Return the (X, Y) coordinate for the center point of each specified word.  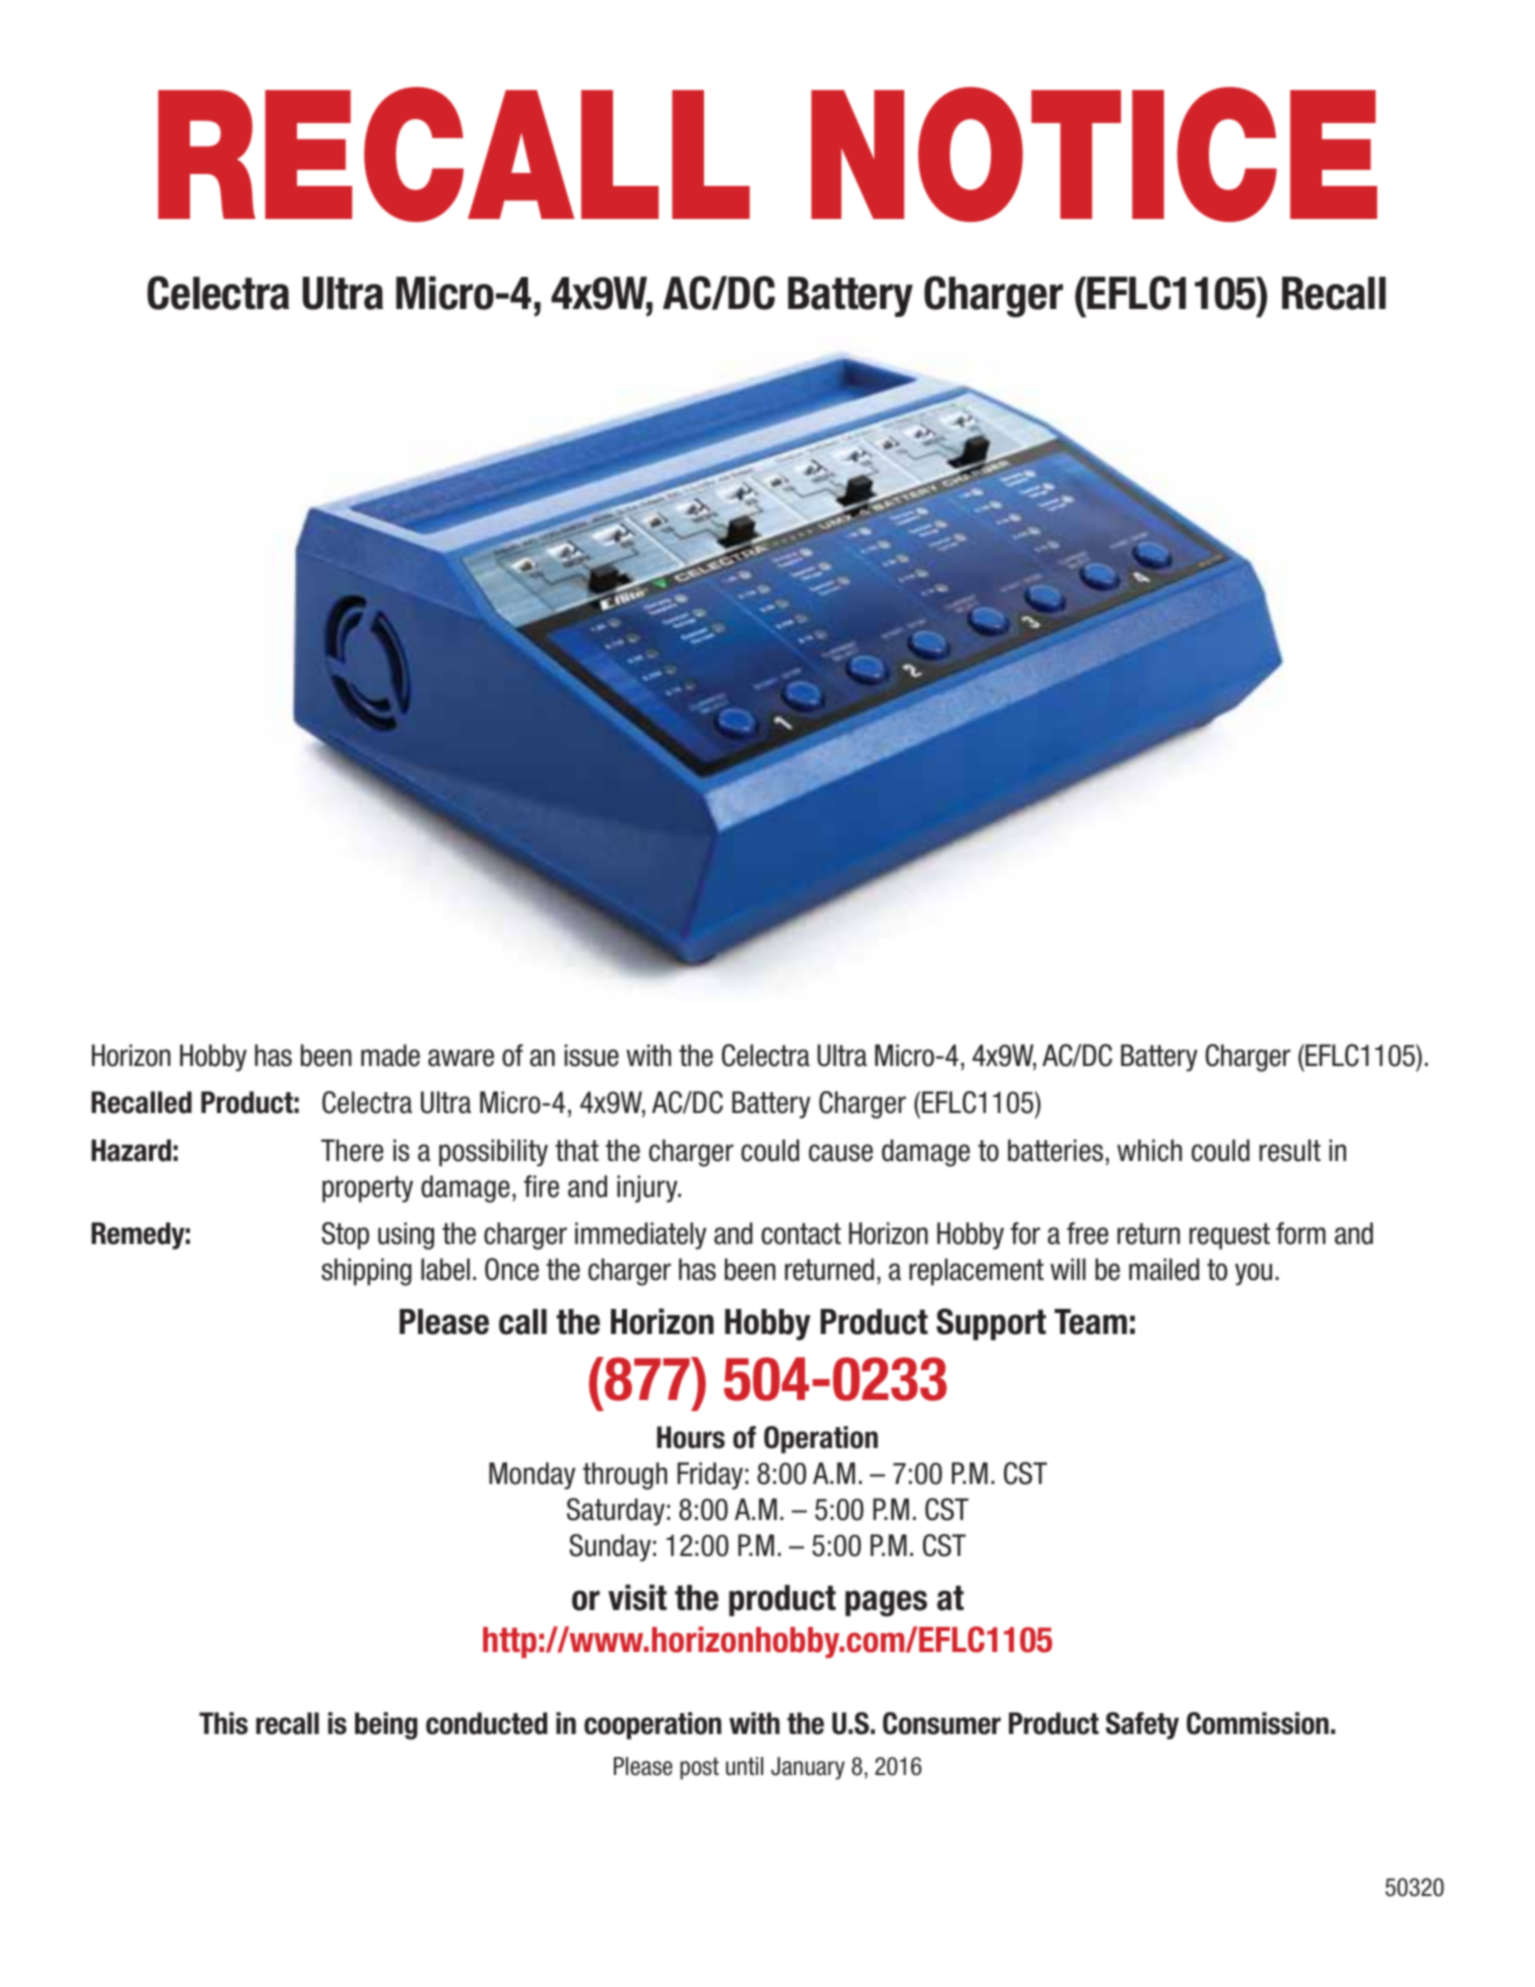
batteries (1055, 1150)
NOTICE (1094, 154)
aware (461, 1058)
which (1149, 1150)
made (390, 1055)
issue (592, 1055)
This (223, 1723)
